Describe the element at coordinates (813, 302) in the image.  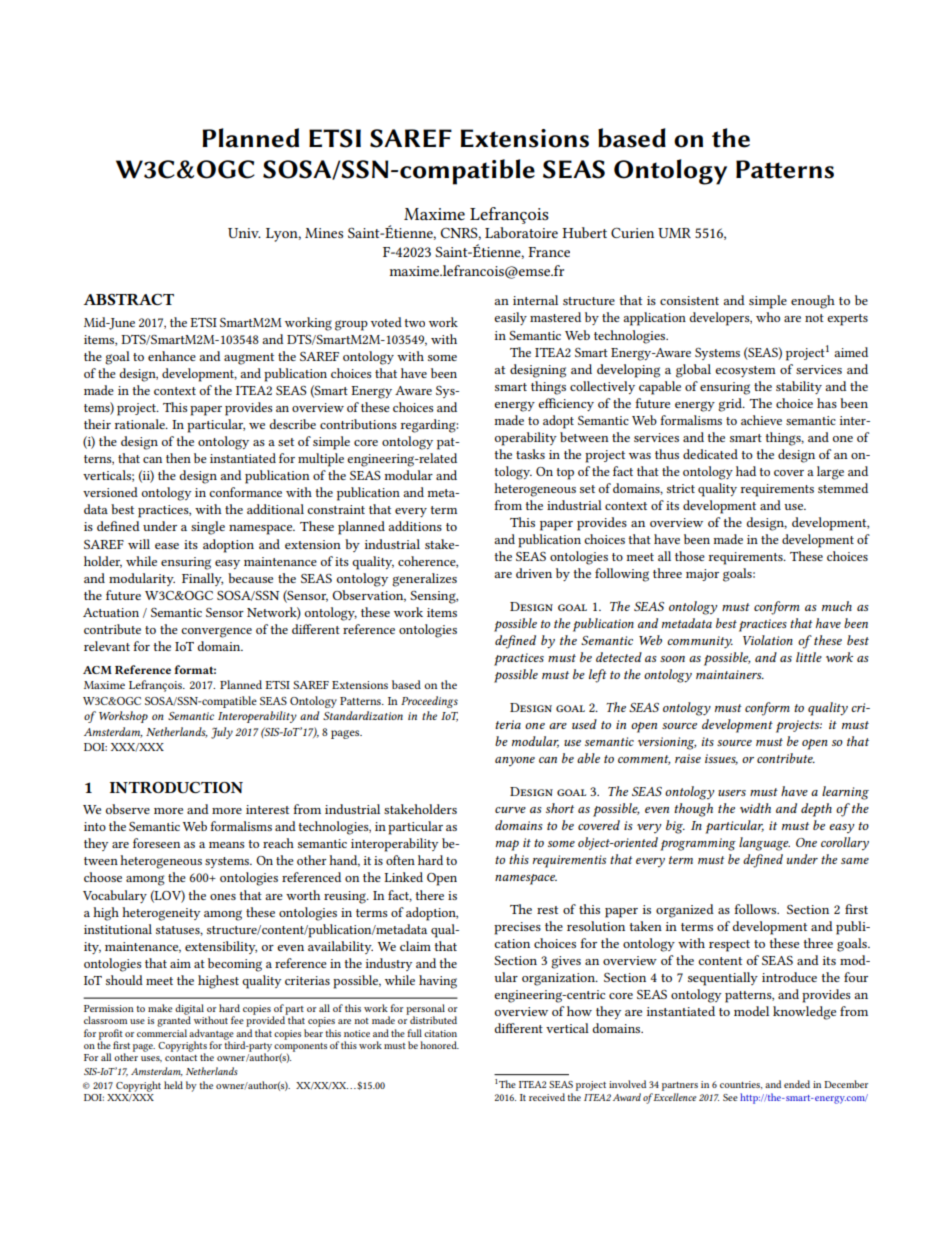
I see `enough` at that location.
